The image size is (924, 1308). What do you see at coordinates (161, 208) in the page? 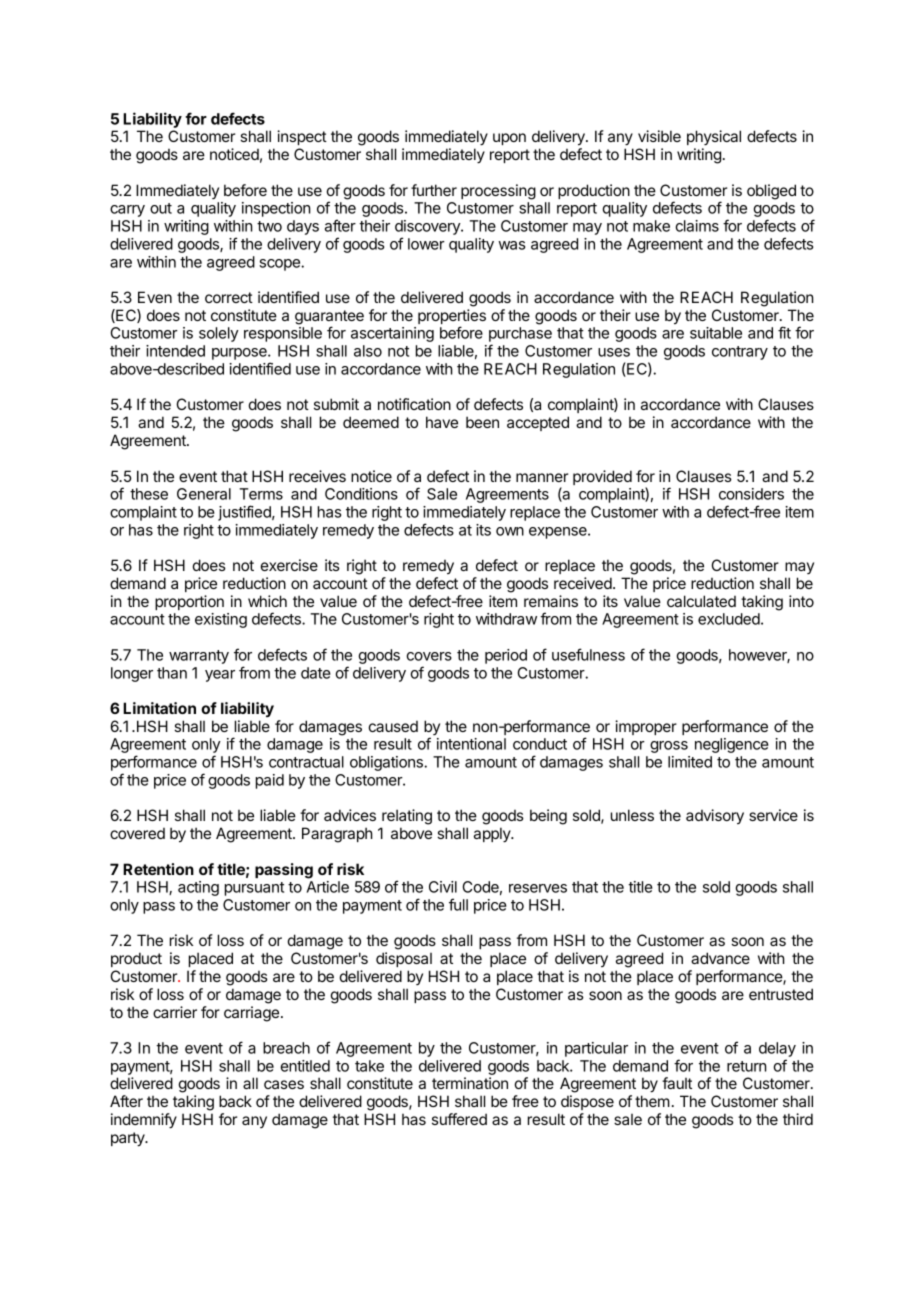
I see `out` at bounding box center [161, 208].
